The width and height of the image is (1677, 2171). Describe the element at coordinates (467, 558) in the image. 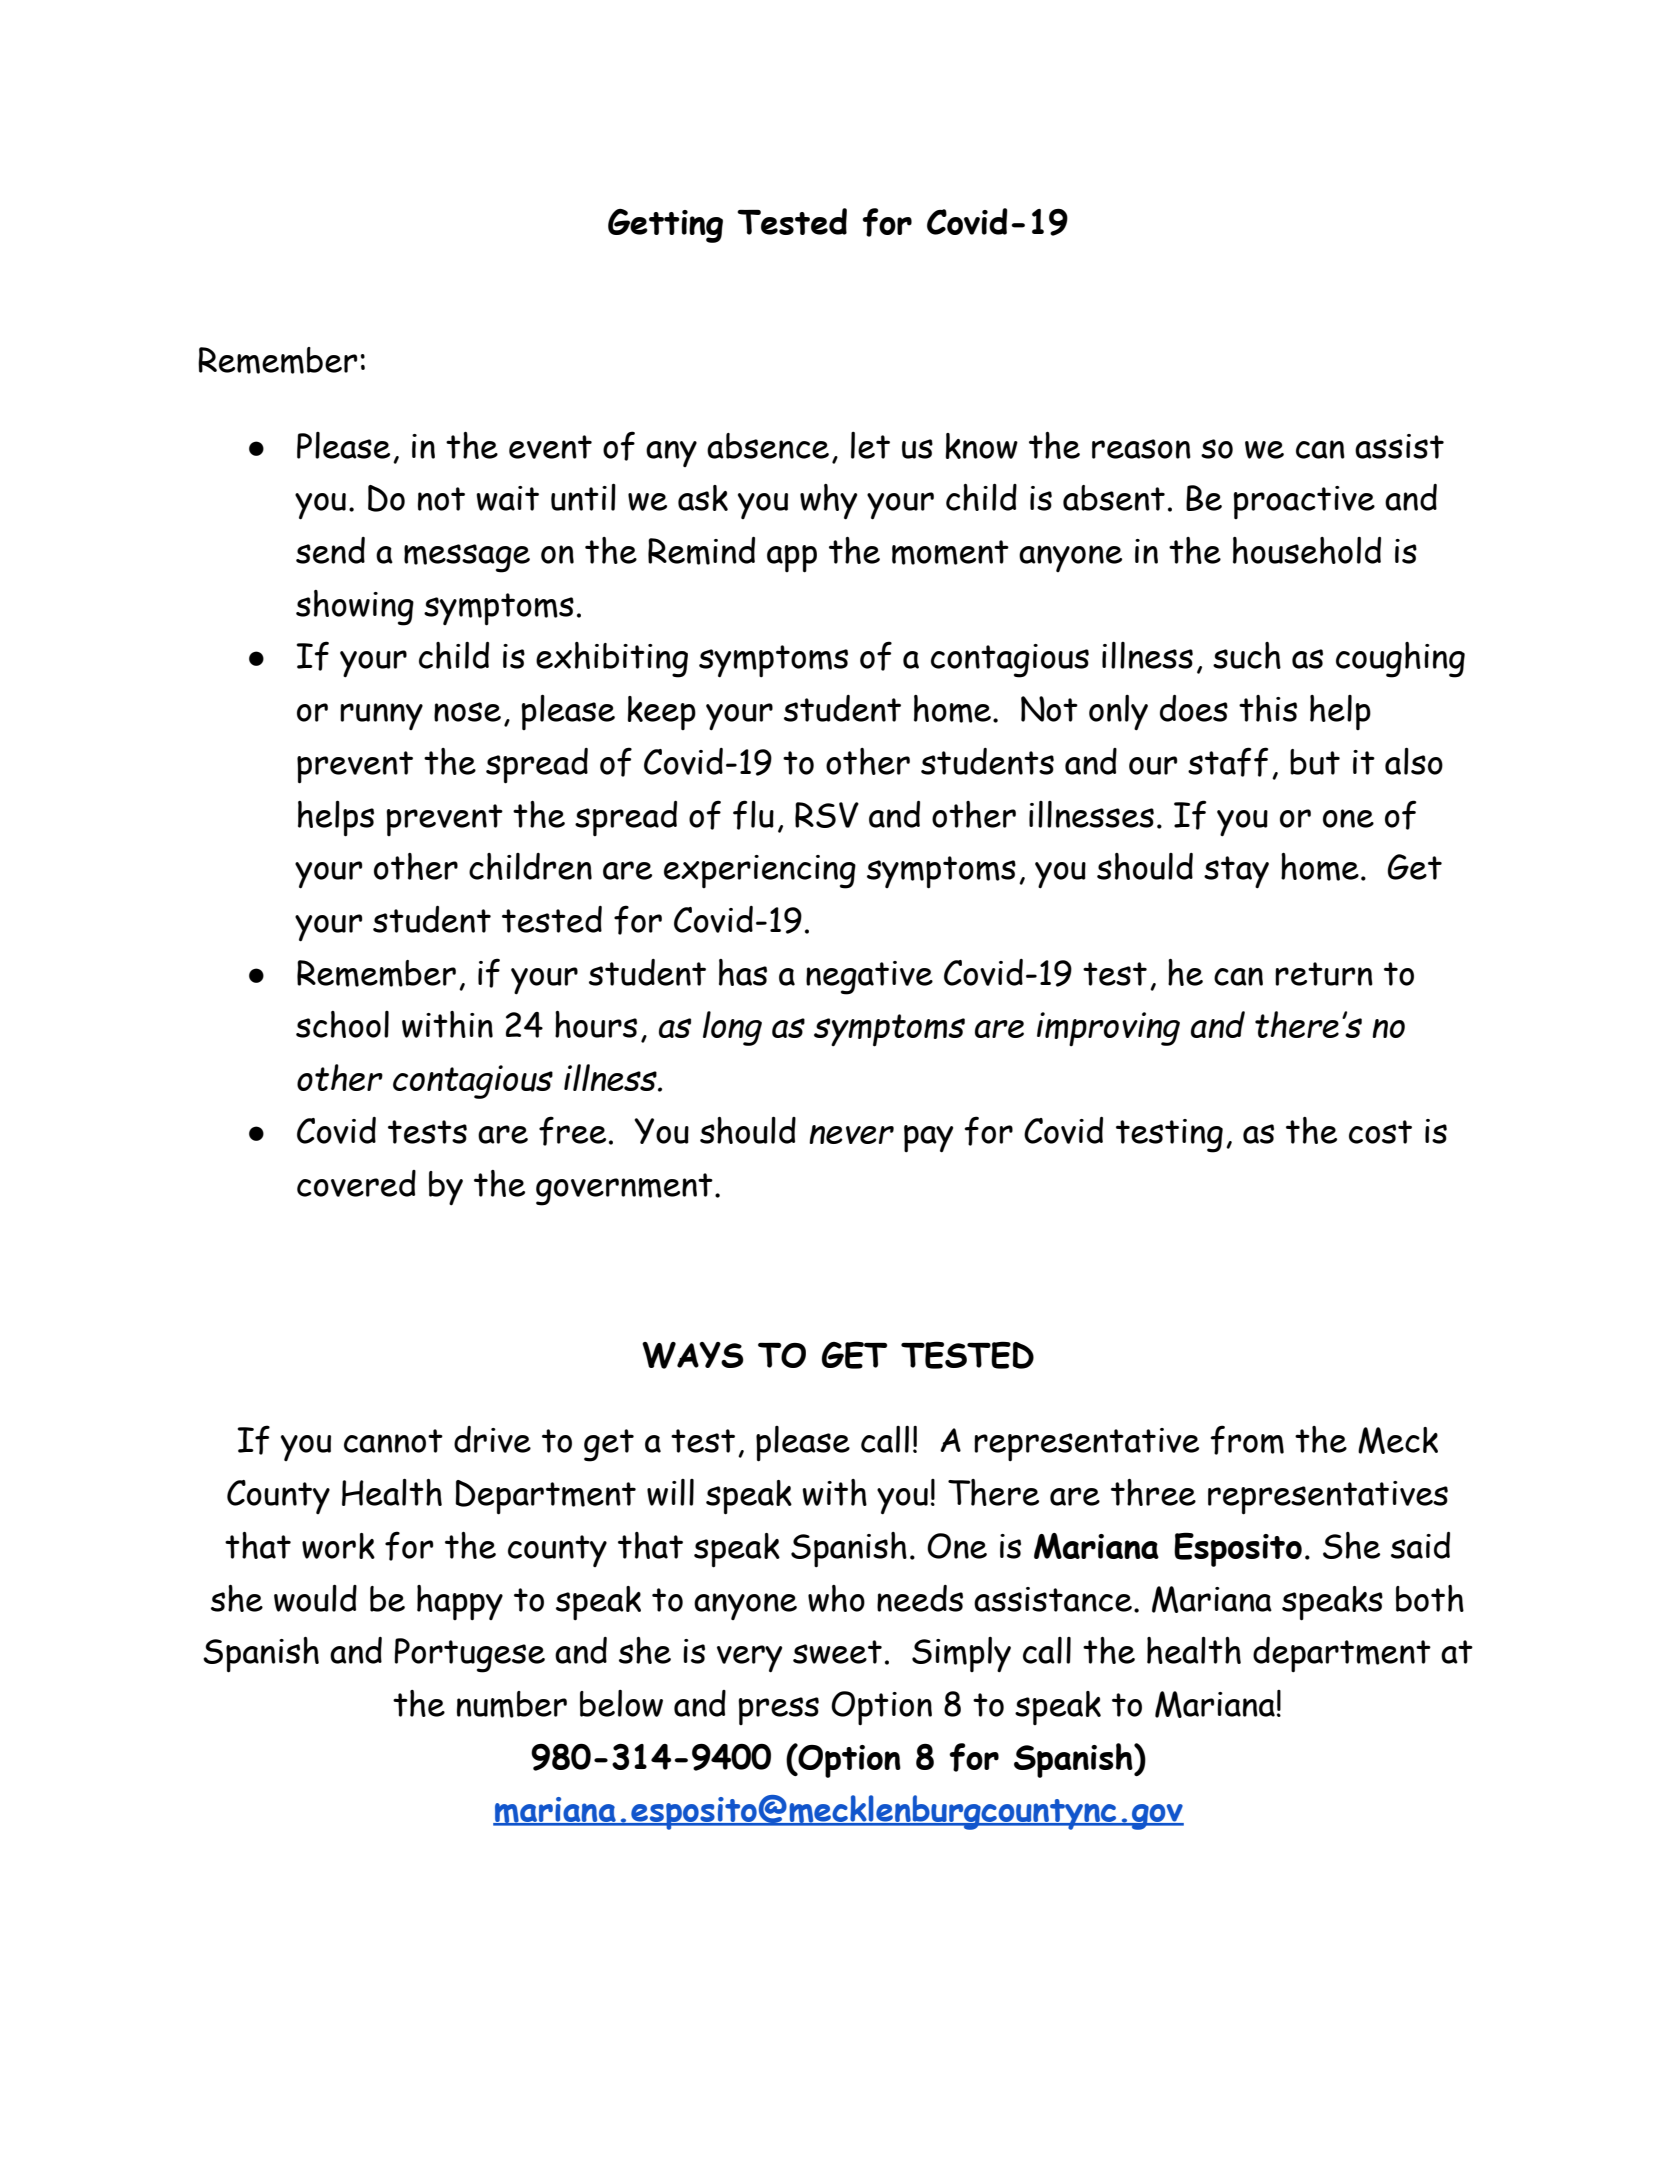

I see `message` at that location.
